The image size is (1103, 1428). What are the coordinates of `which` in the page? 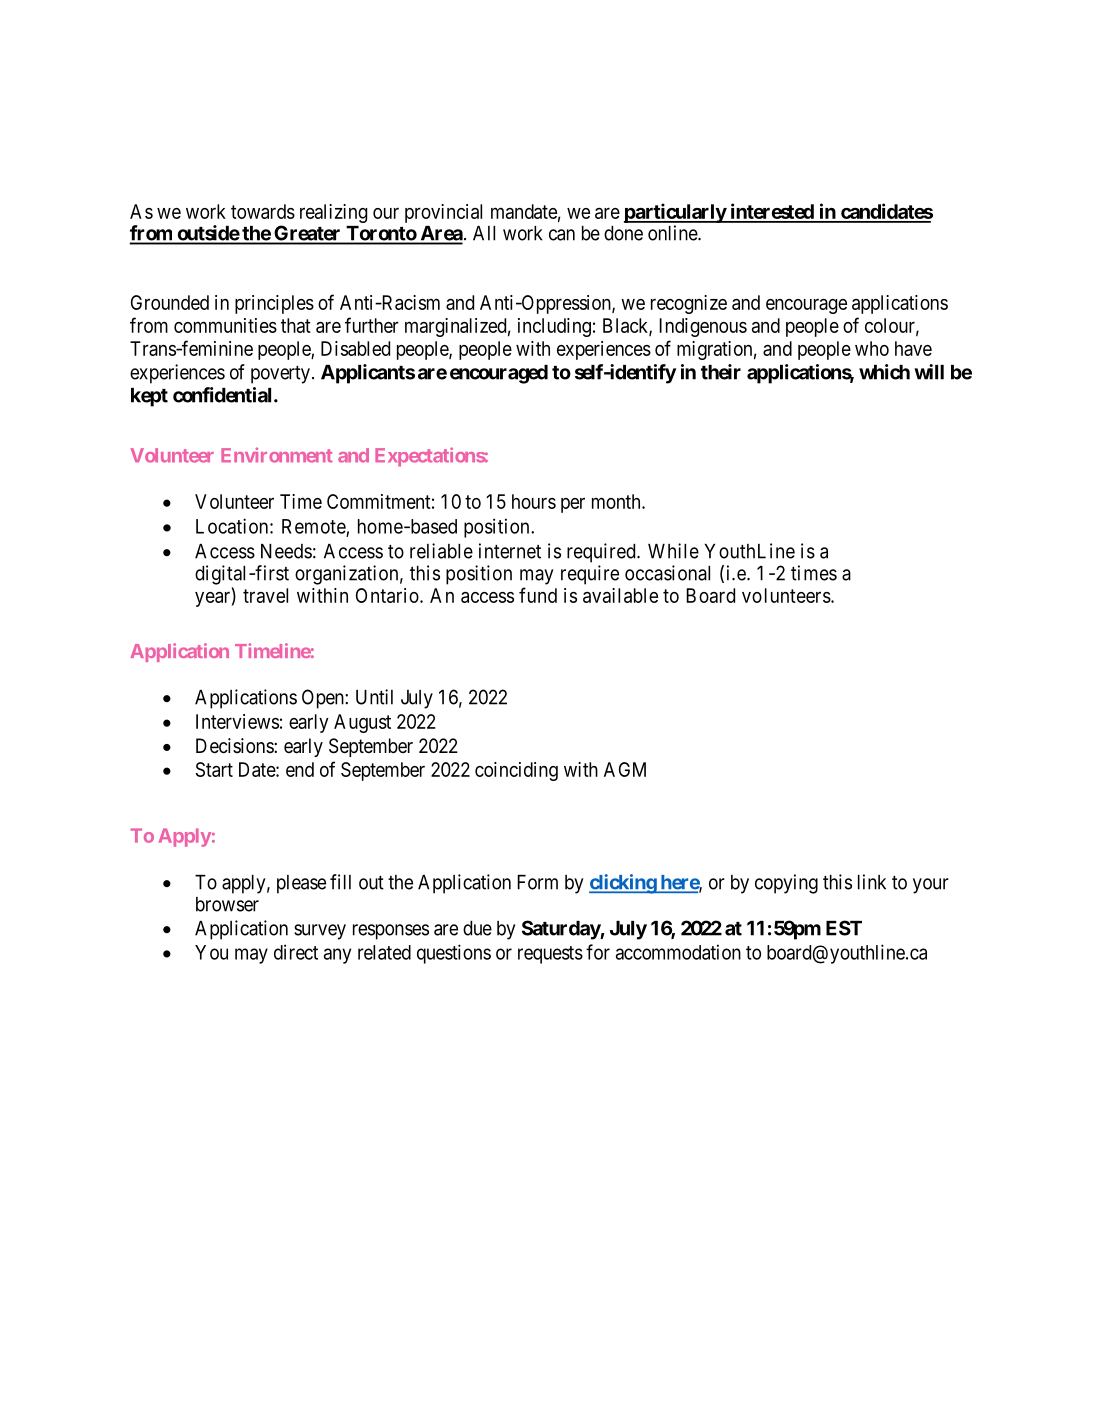 It's located at (884, 372).
